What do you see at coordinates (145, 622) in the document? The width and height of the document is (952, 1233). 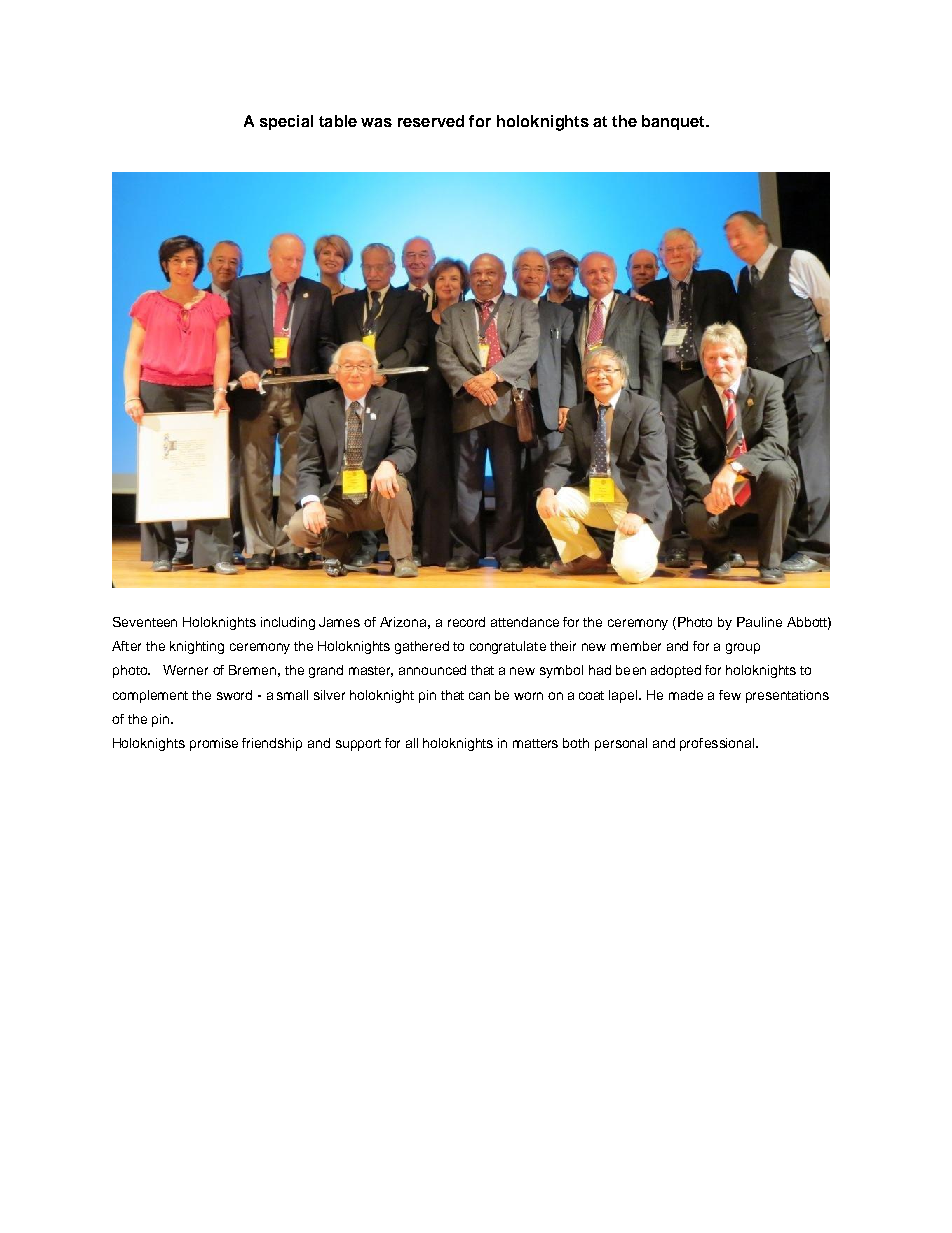 I see `Seventeen` at bounding box center [145, 622].
